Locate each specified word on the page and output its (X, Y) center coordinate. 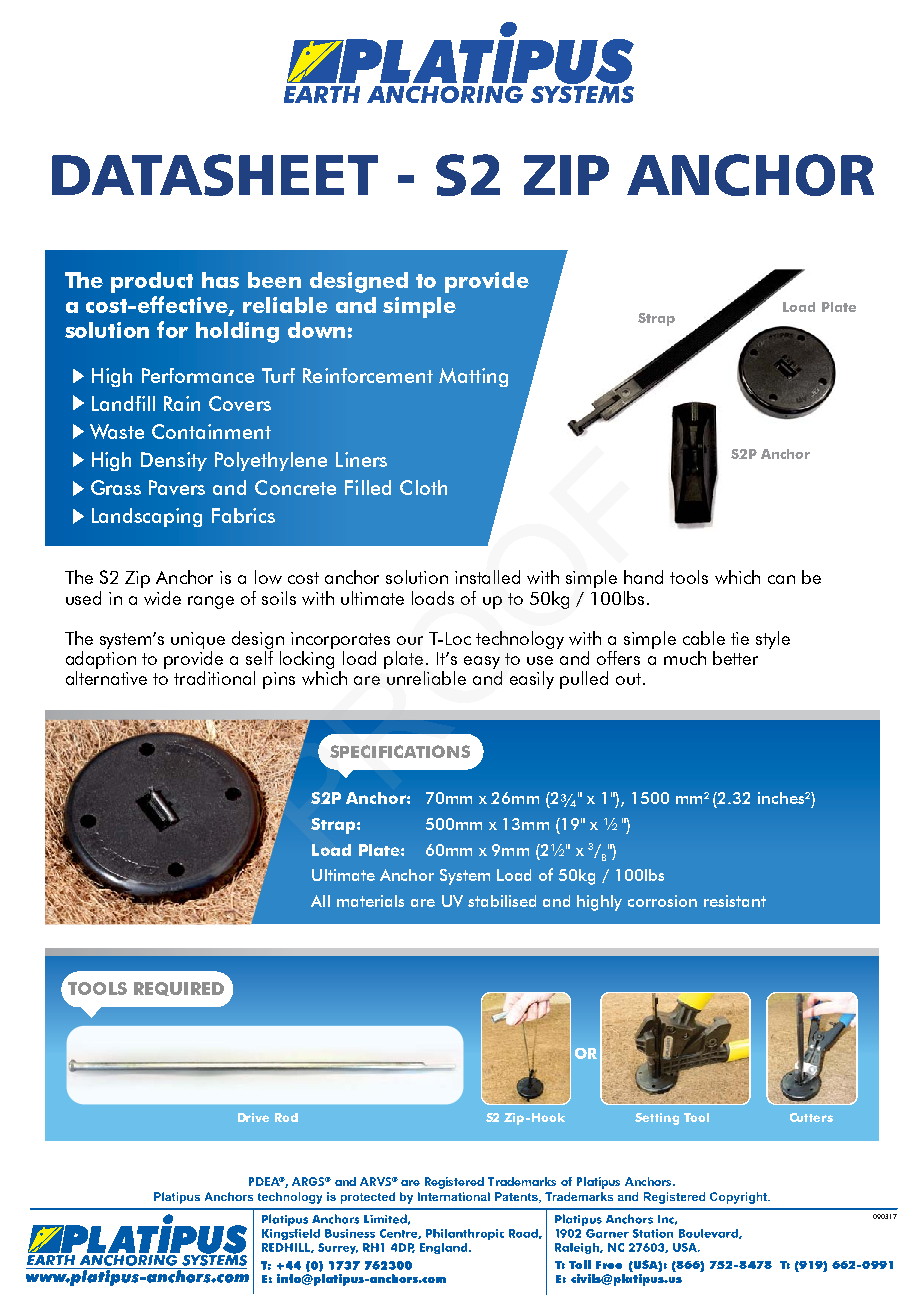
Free (609, 1265)
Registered (454, 1183)
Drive (253, 1117)
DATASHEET (215, 175)
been (274, 280)
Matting (473, 377)
